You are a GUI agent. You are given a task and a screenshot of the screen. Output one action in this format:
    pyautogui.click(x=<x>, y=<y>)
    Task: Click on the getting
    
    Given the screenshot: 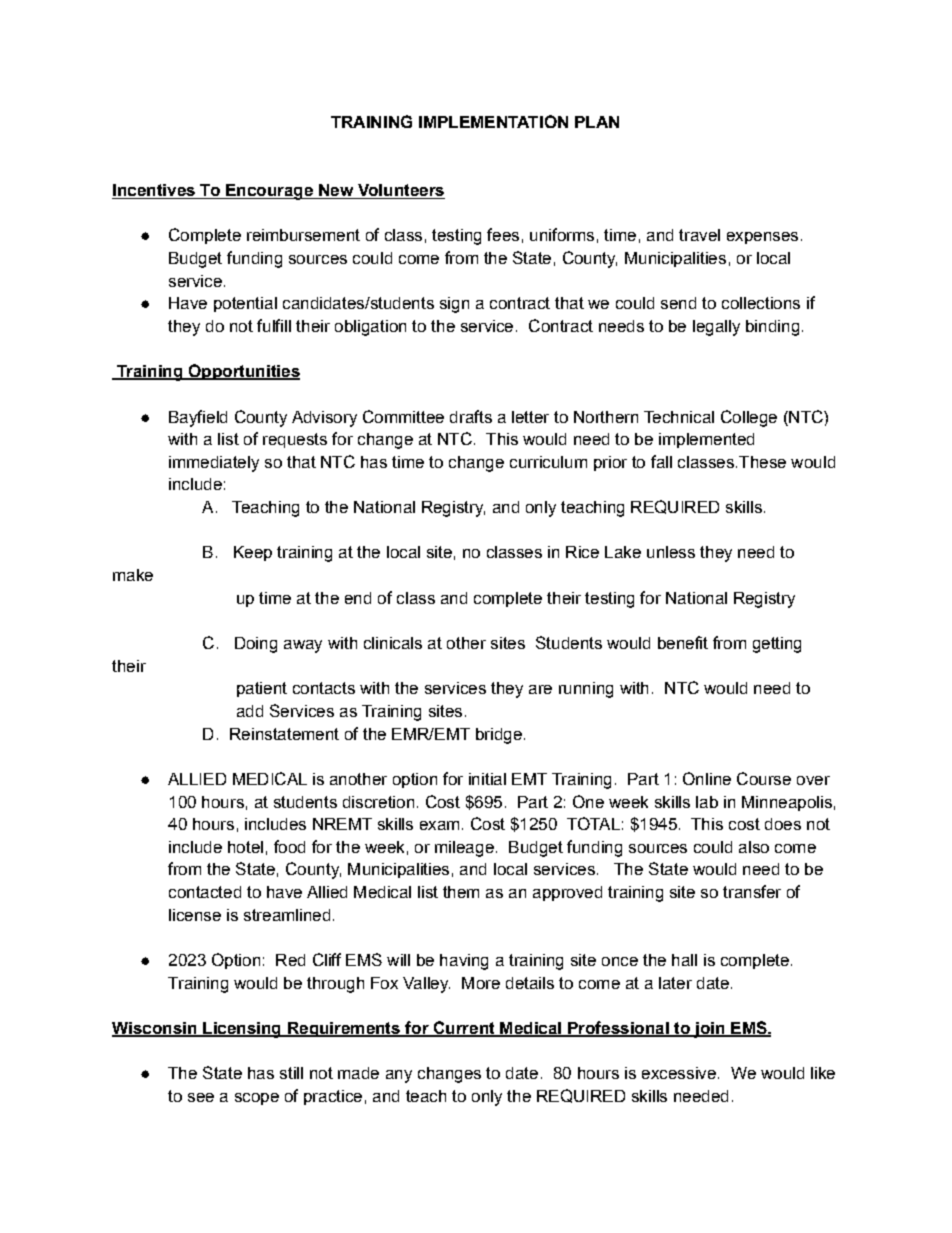 What is the action you would take?
    pyautogui.click(x=777, y=645)
